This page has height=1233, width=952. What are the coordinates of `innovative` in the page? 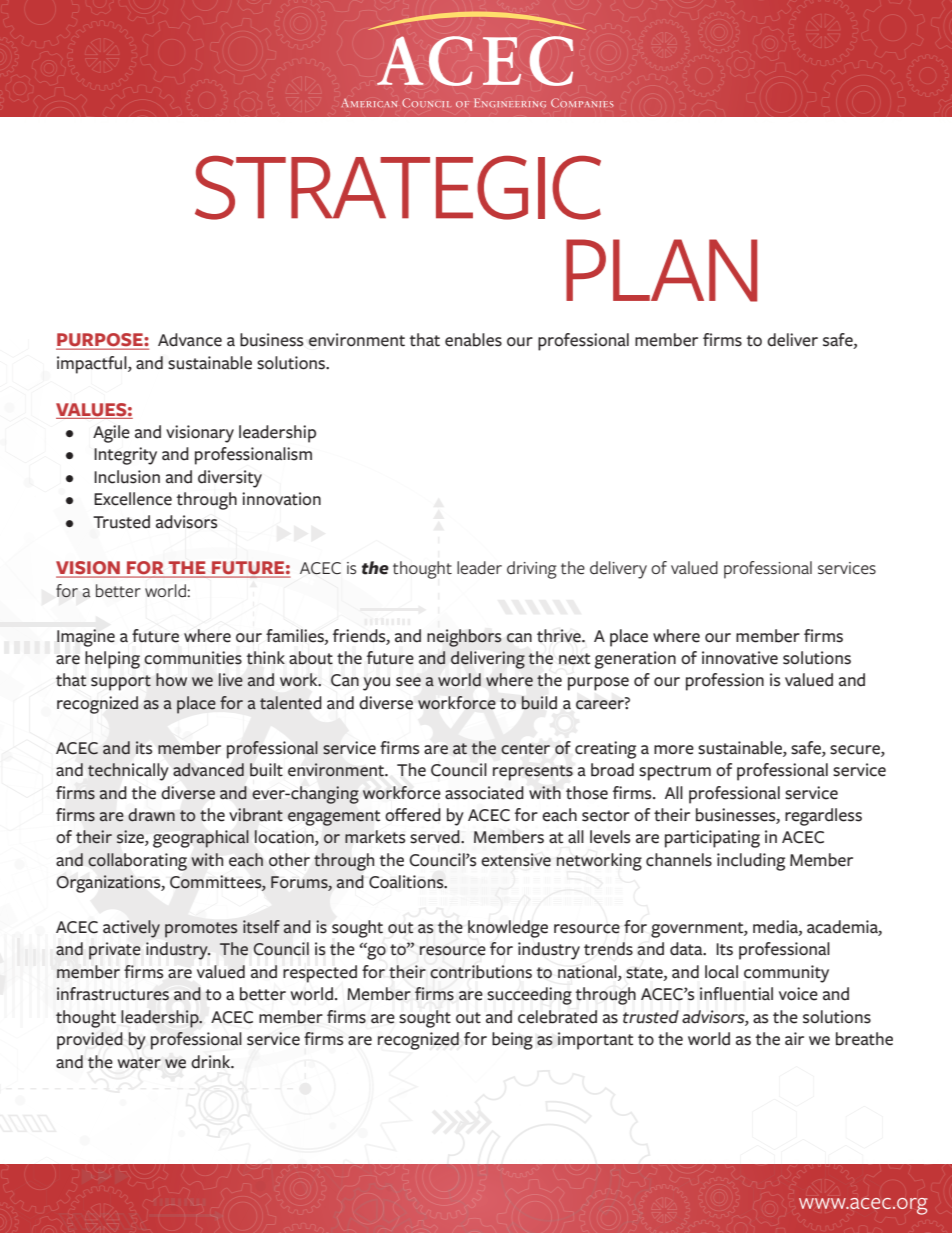 It's located at (740, 658).
